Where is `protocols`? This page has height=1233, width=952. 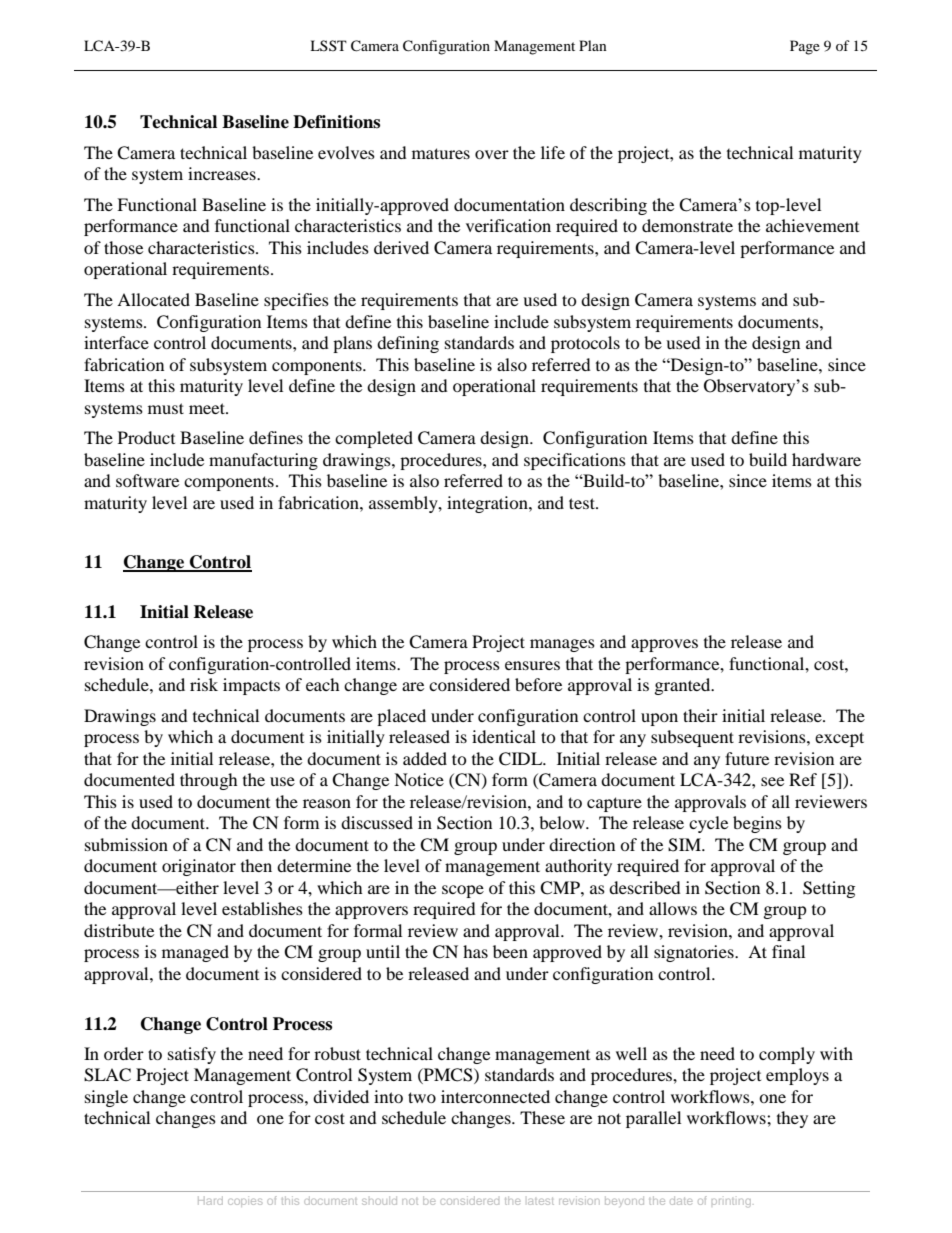 protocols is located at coordinates (585, 344).
